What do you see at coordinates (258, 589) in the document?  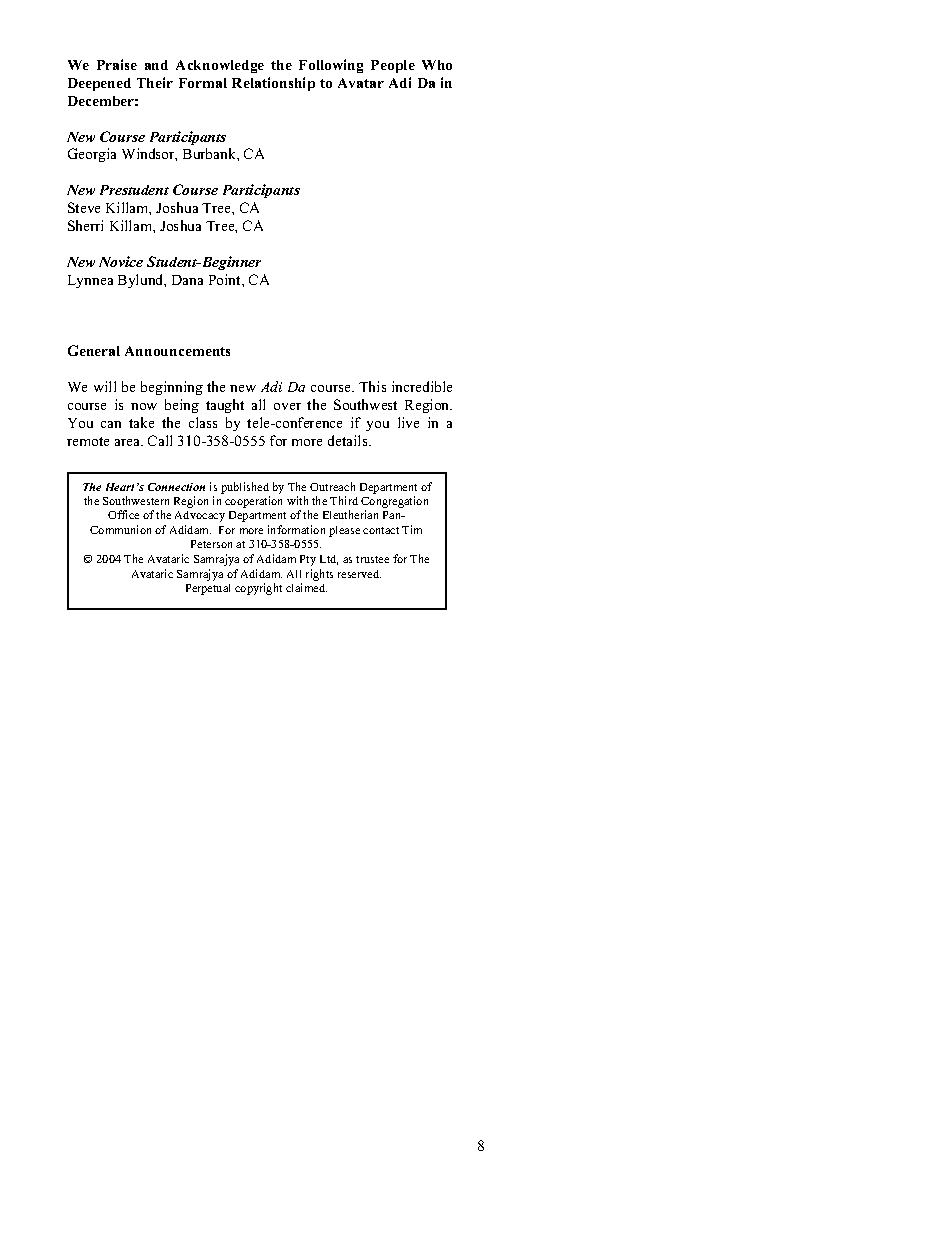 I see `copyright` at bounding box center [258, 589].
